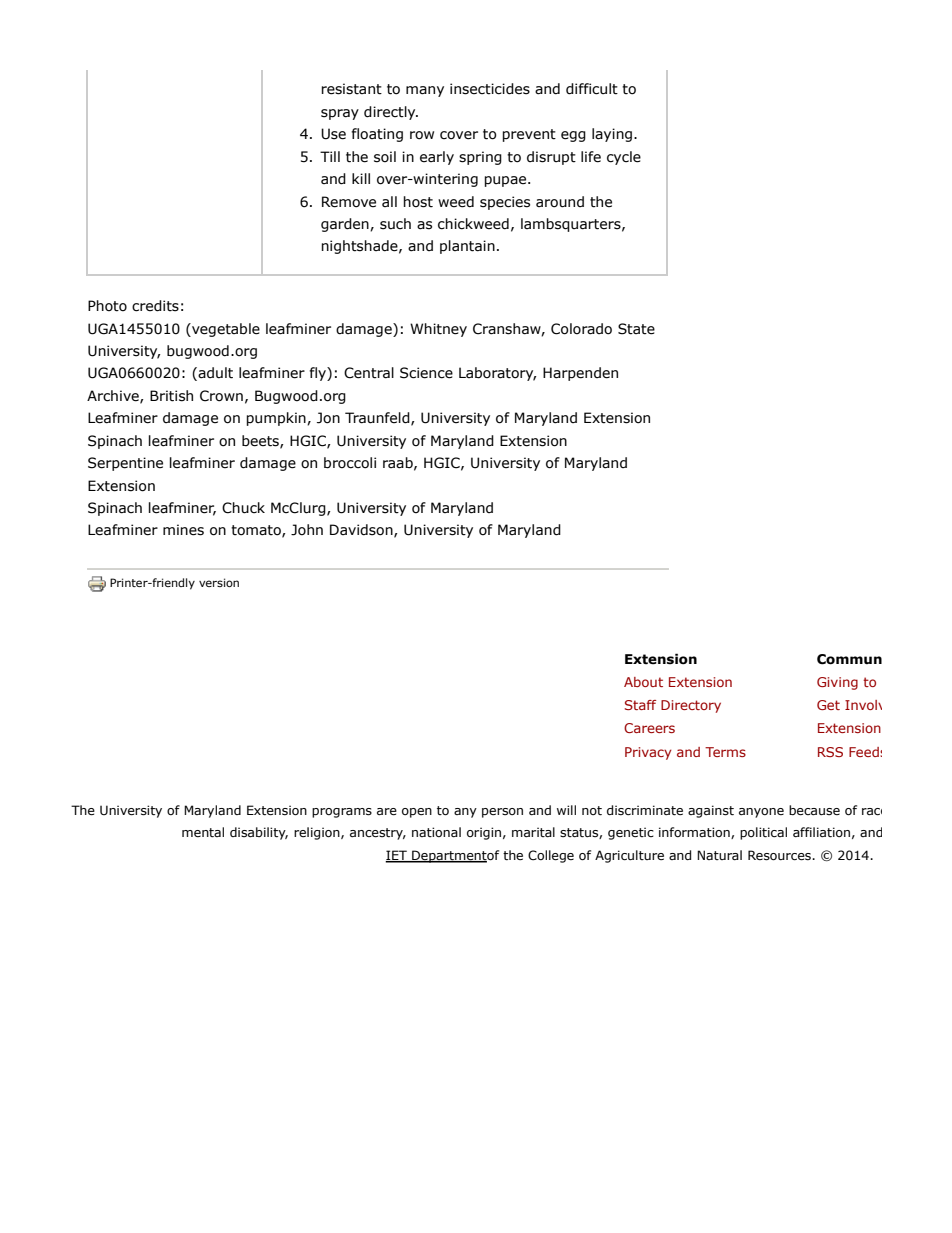  What do you see at coordinates (307, 530) in the image?
I see `John` at bounding box center [307, 530].
